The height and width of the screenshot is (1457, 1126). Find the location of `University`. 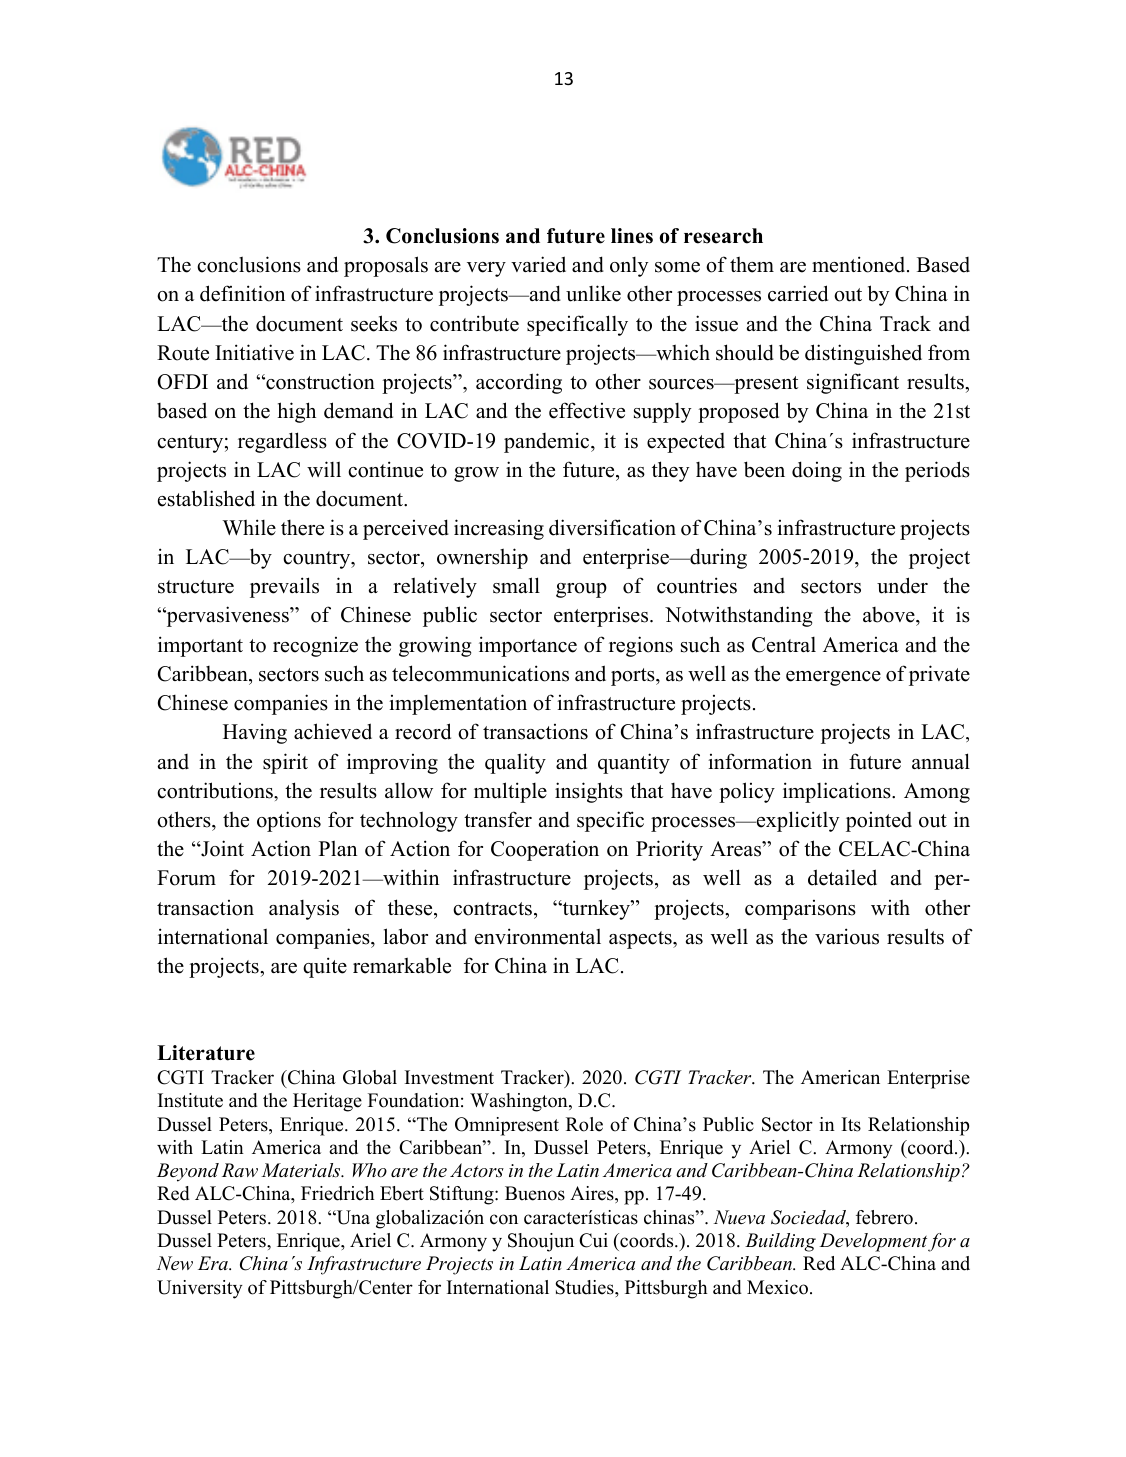

University is located at coordinates (200, 1289).
